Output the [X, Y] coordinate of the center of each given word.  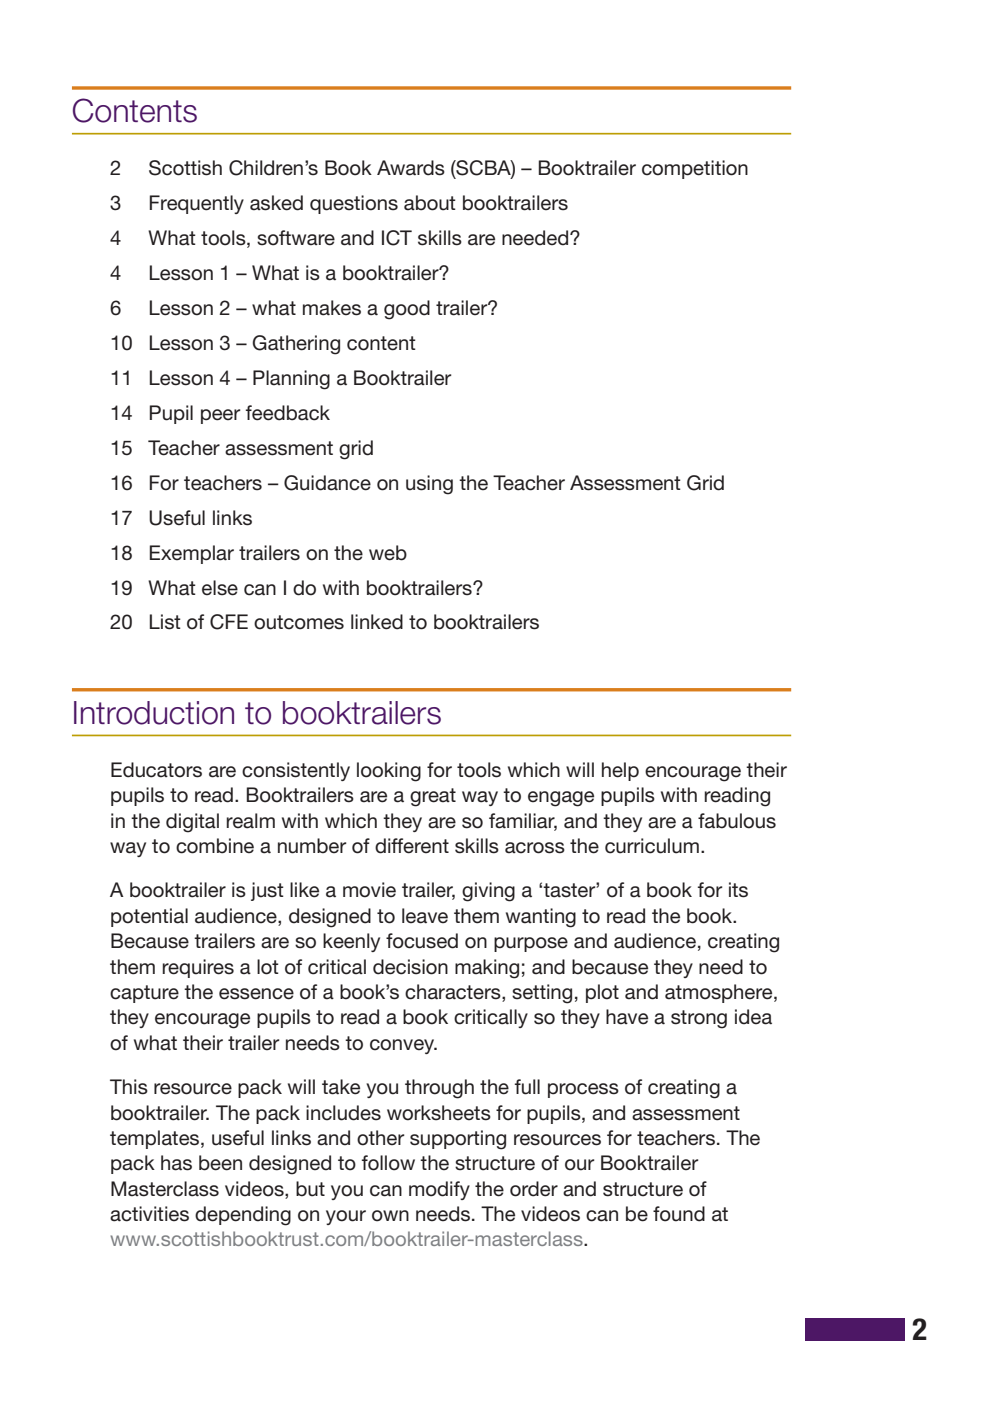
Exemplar [192, 554]
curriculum [652, 846]
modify [439, 1190]
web [388, 553]
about [430, 203]
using [429, 485]
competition [695, 169]
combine [215, 846]
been [220, 1163]
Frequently [197, 204]
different [412, 846]
